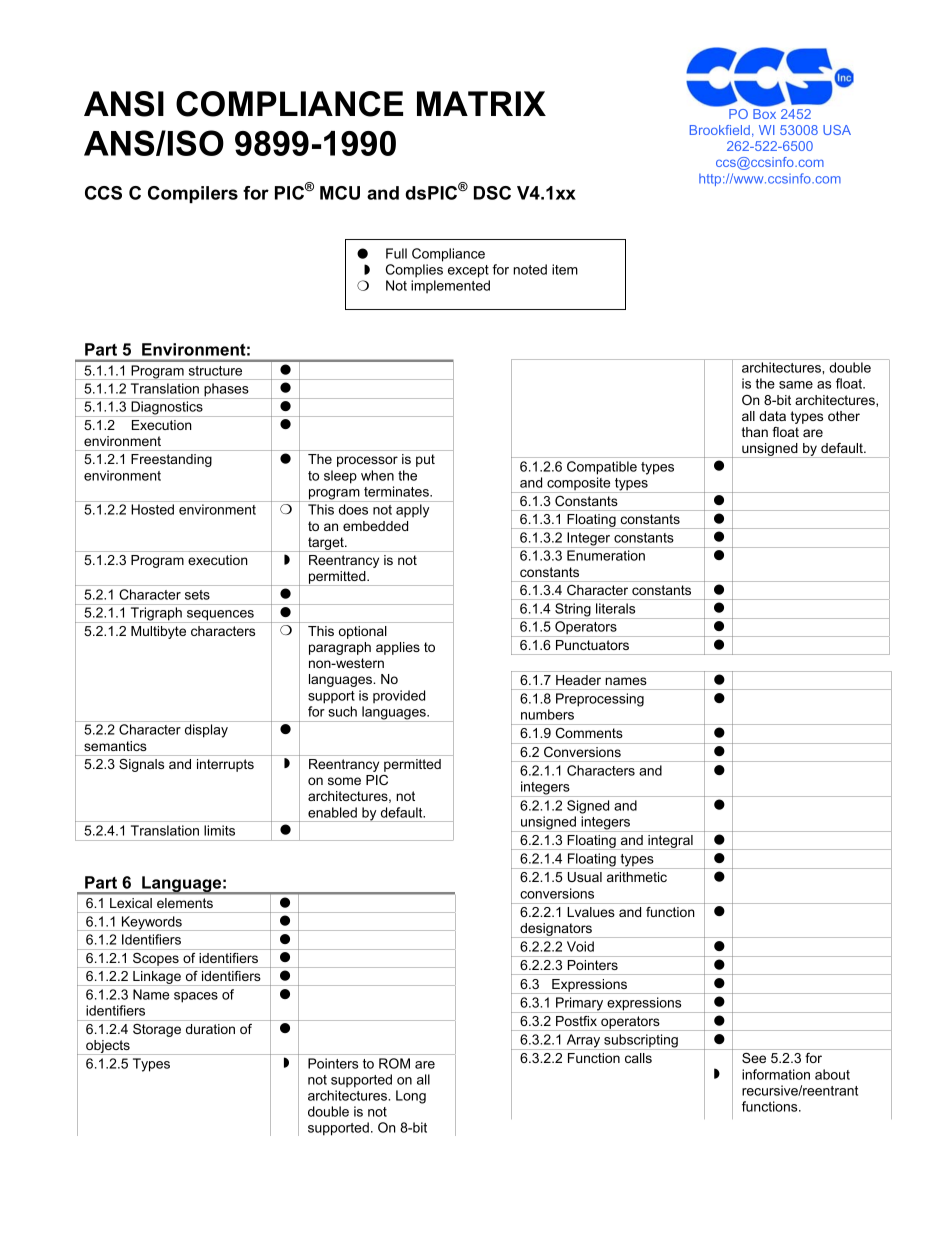 This page has height=1233, width=952. What do you see at coordinates (573, 611) in the page?
I see `String` at bounding box center [573, 611].
